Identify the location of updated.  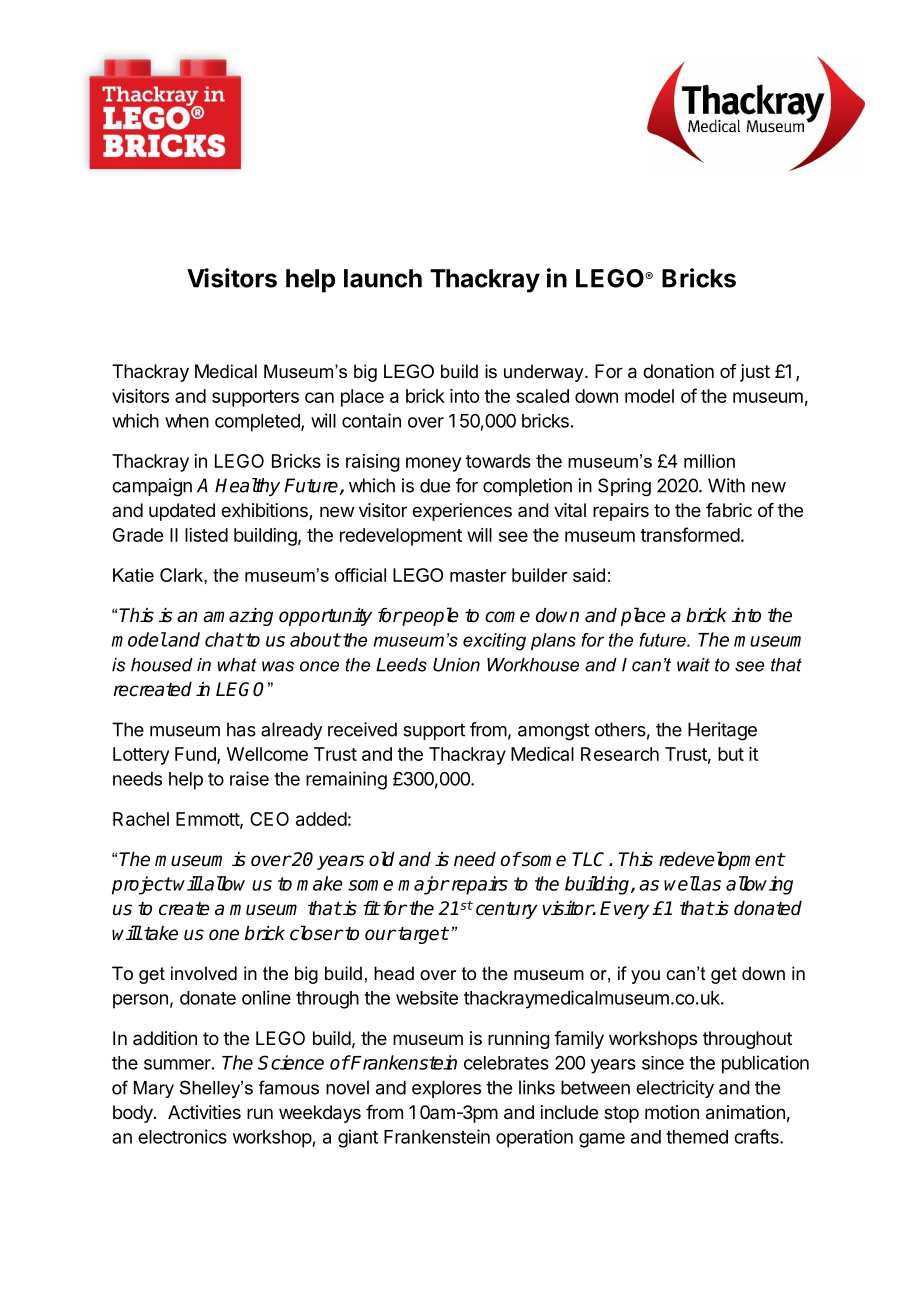
(182, 512).
